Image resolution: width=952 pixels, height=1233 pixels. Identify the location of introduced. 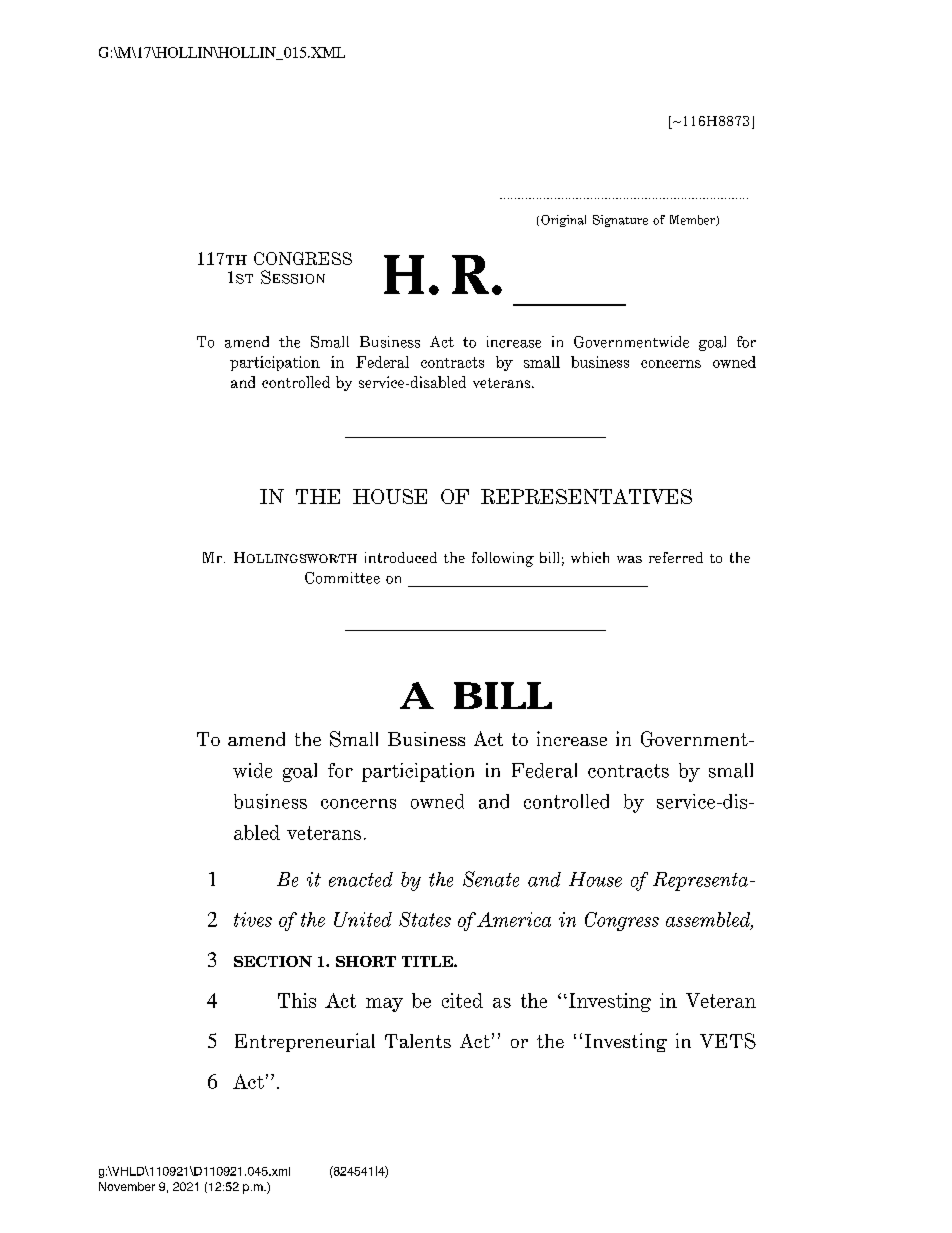
(401, 557).
